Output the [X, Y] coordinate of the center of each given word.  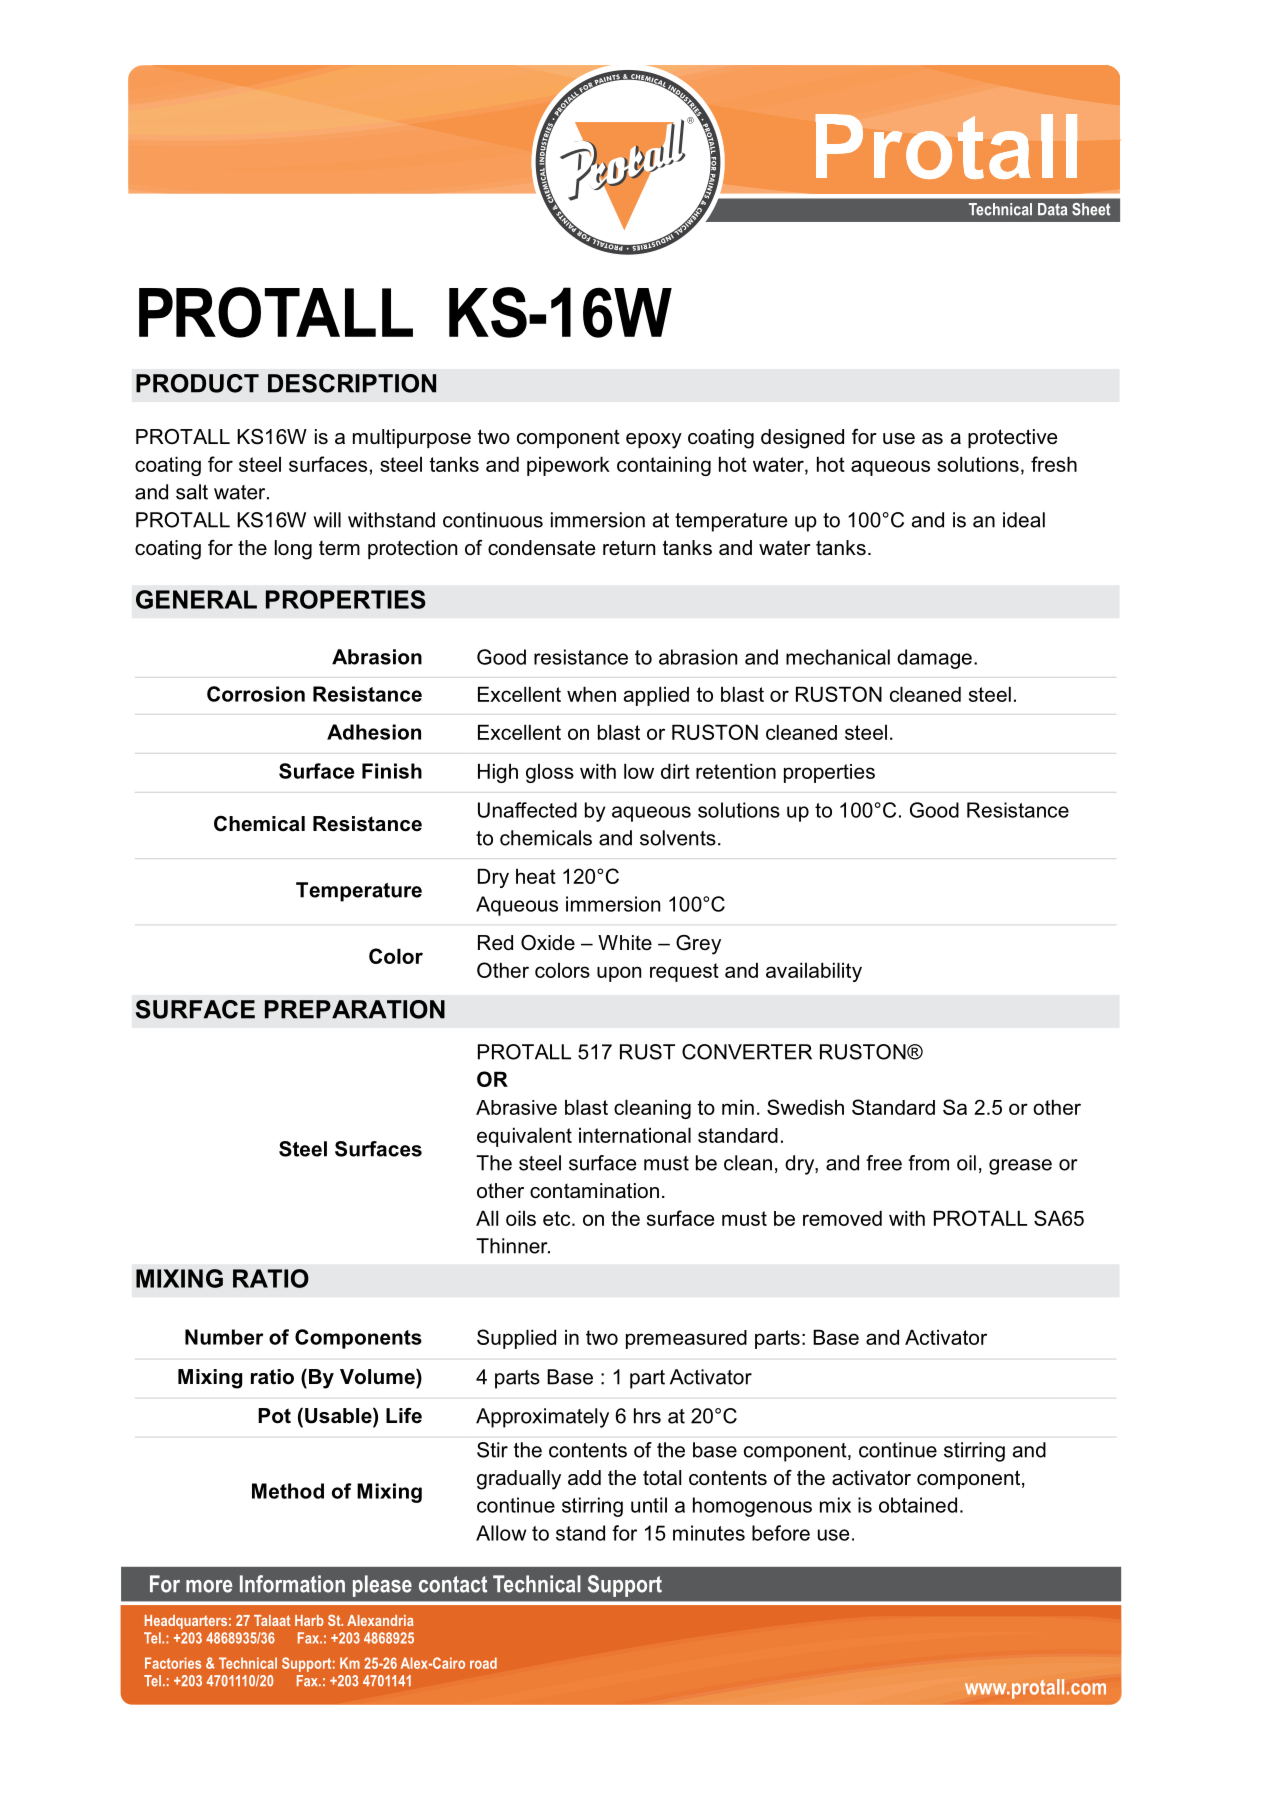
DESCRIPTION [352, 383]
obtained [918, 1505]
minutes [709, 1533]
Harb [309, 1620]
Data [1052, 209]
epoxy [654, 441]
